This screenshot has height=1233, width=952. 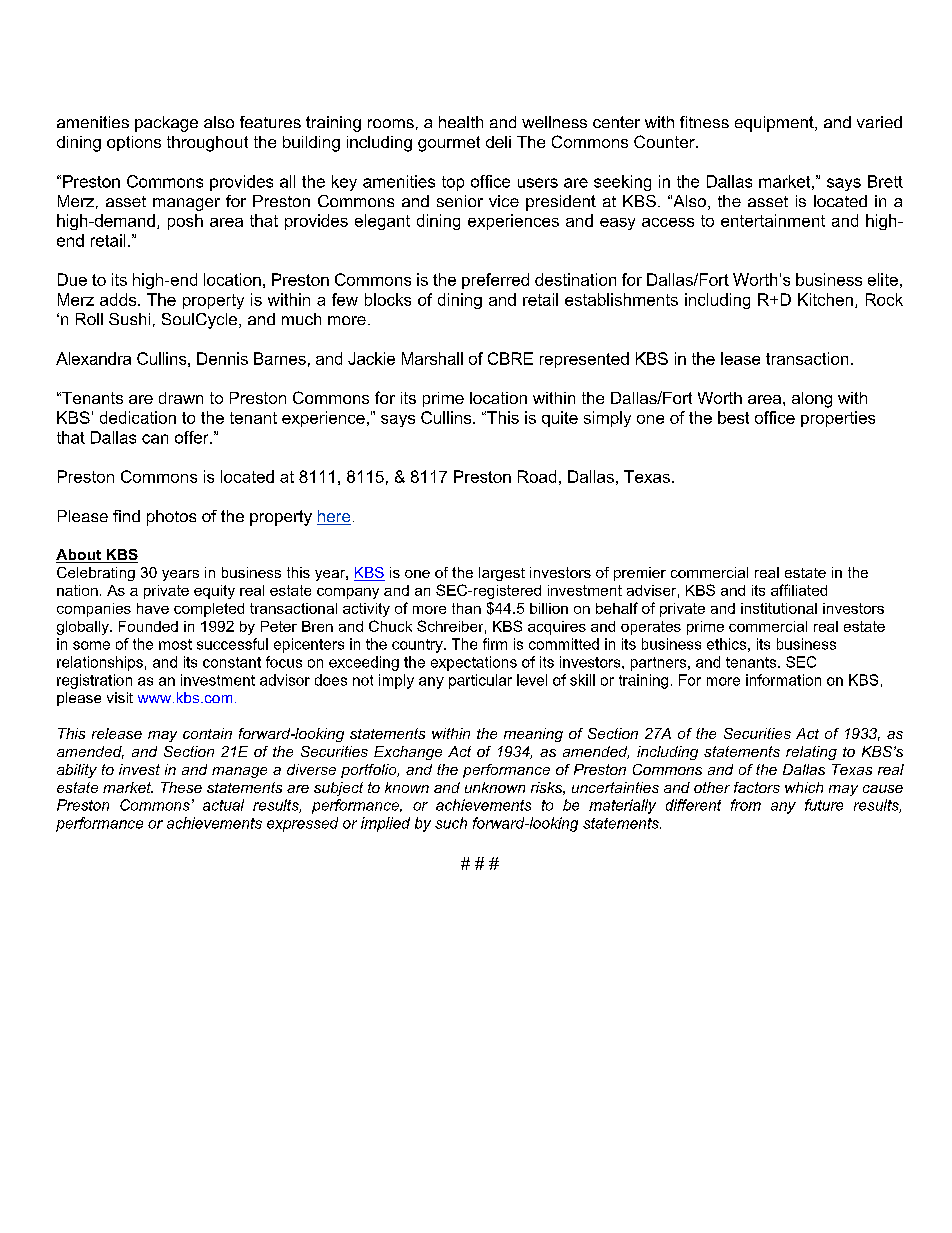 What do you see at coordinates (775, 124) in the screenshot?
I see `equipment` at bounding box center [775, 124].
